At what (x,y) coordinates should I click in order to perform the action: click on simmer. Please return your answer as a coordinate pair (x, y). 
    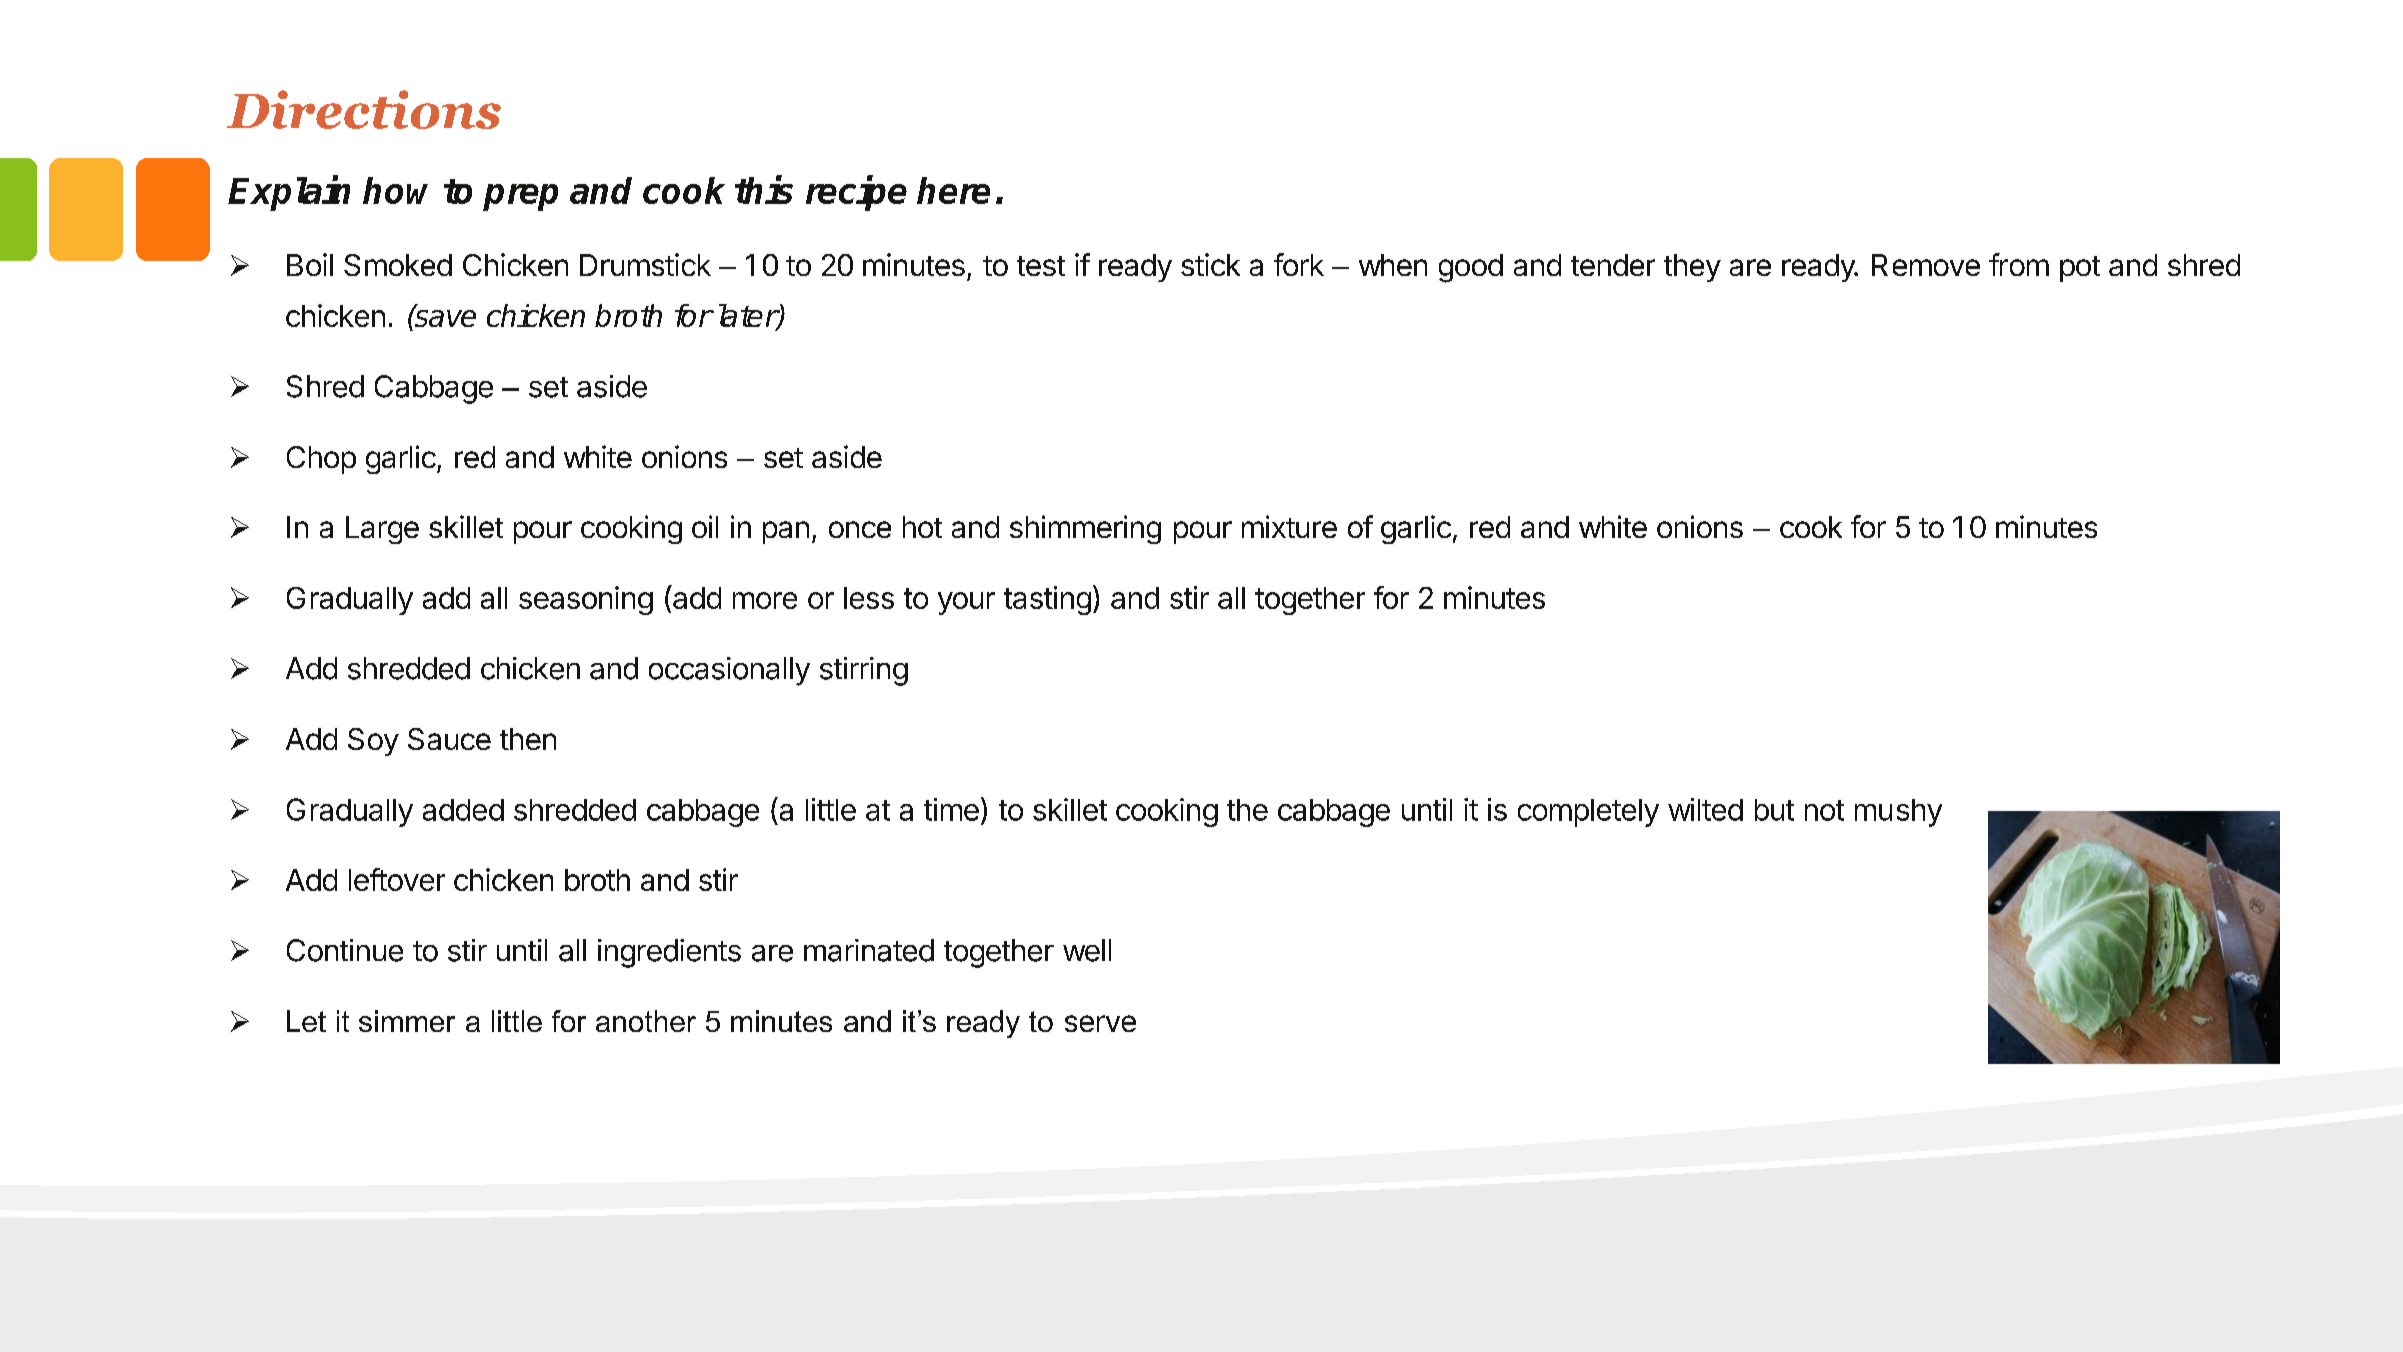
    Looking at the image, I should click on (407, 1021).
